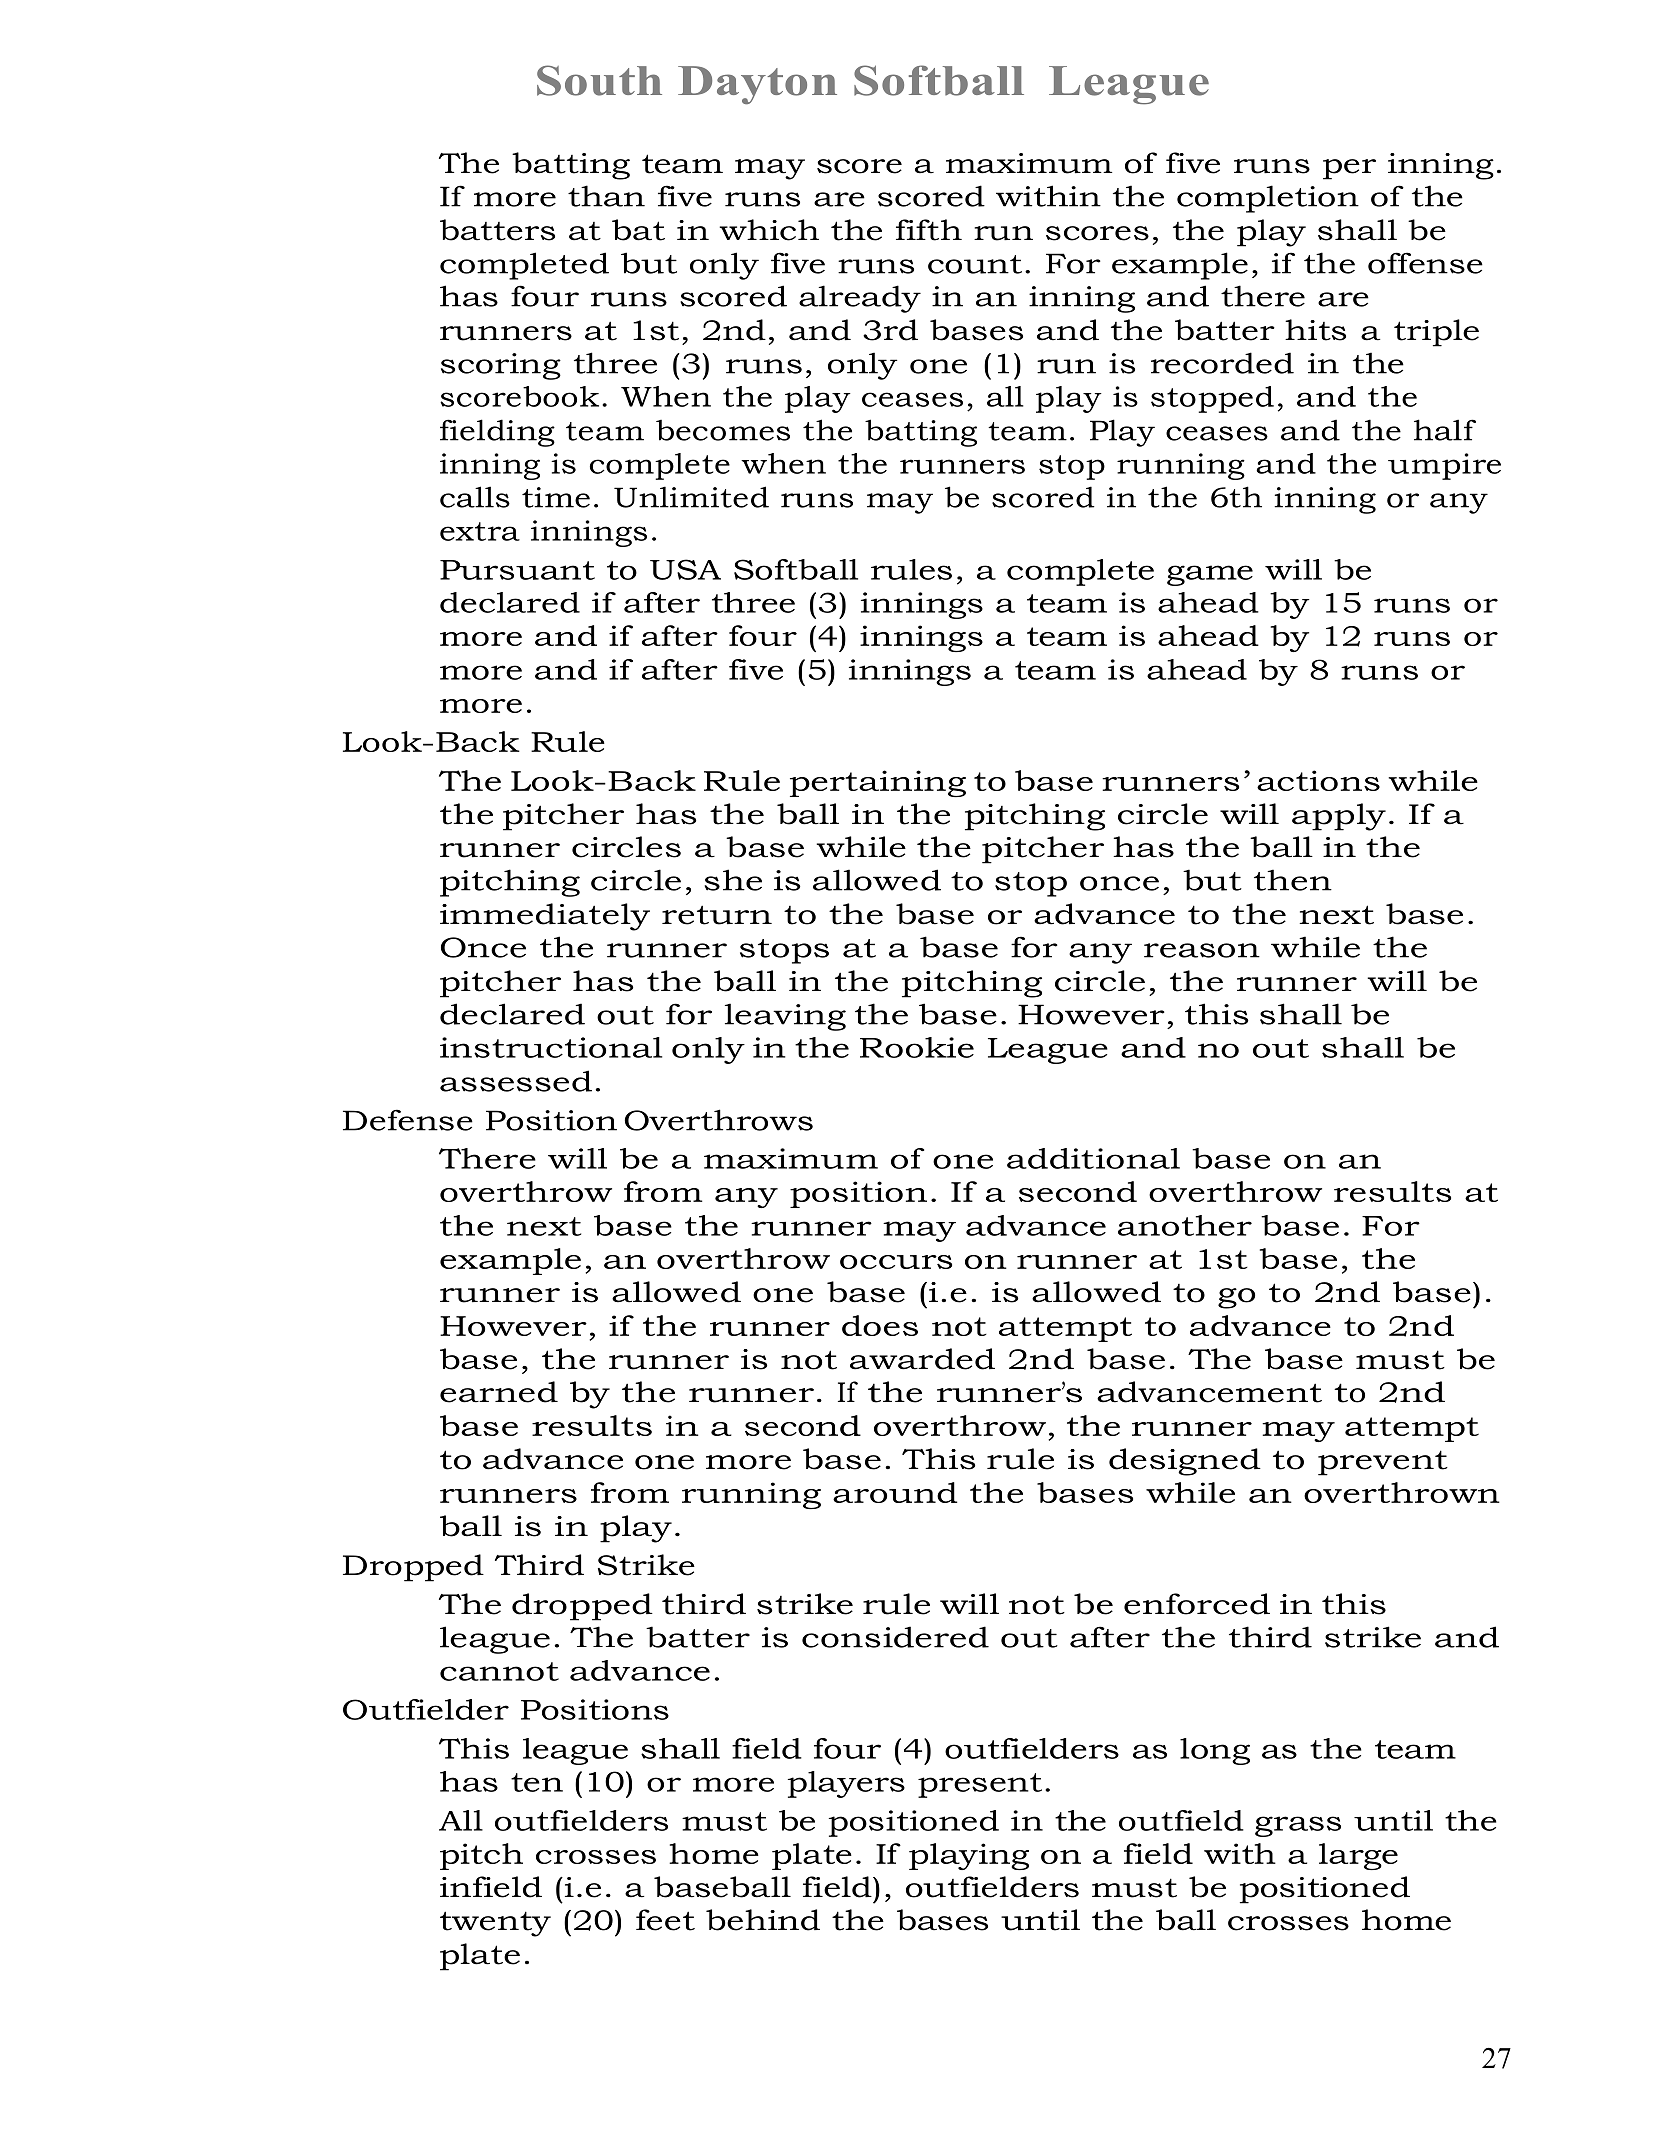 The height and width of the screenshot is (2146, 1658). I want to click on fifth, so click(929, 230).
